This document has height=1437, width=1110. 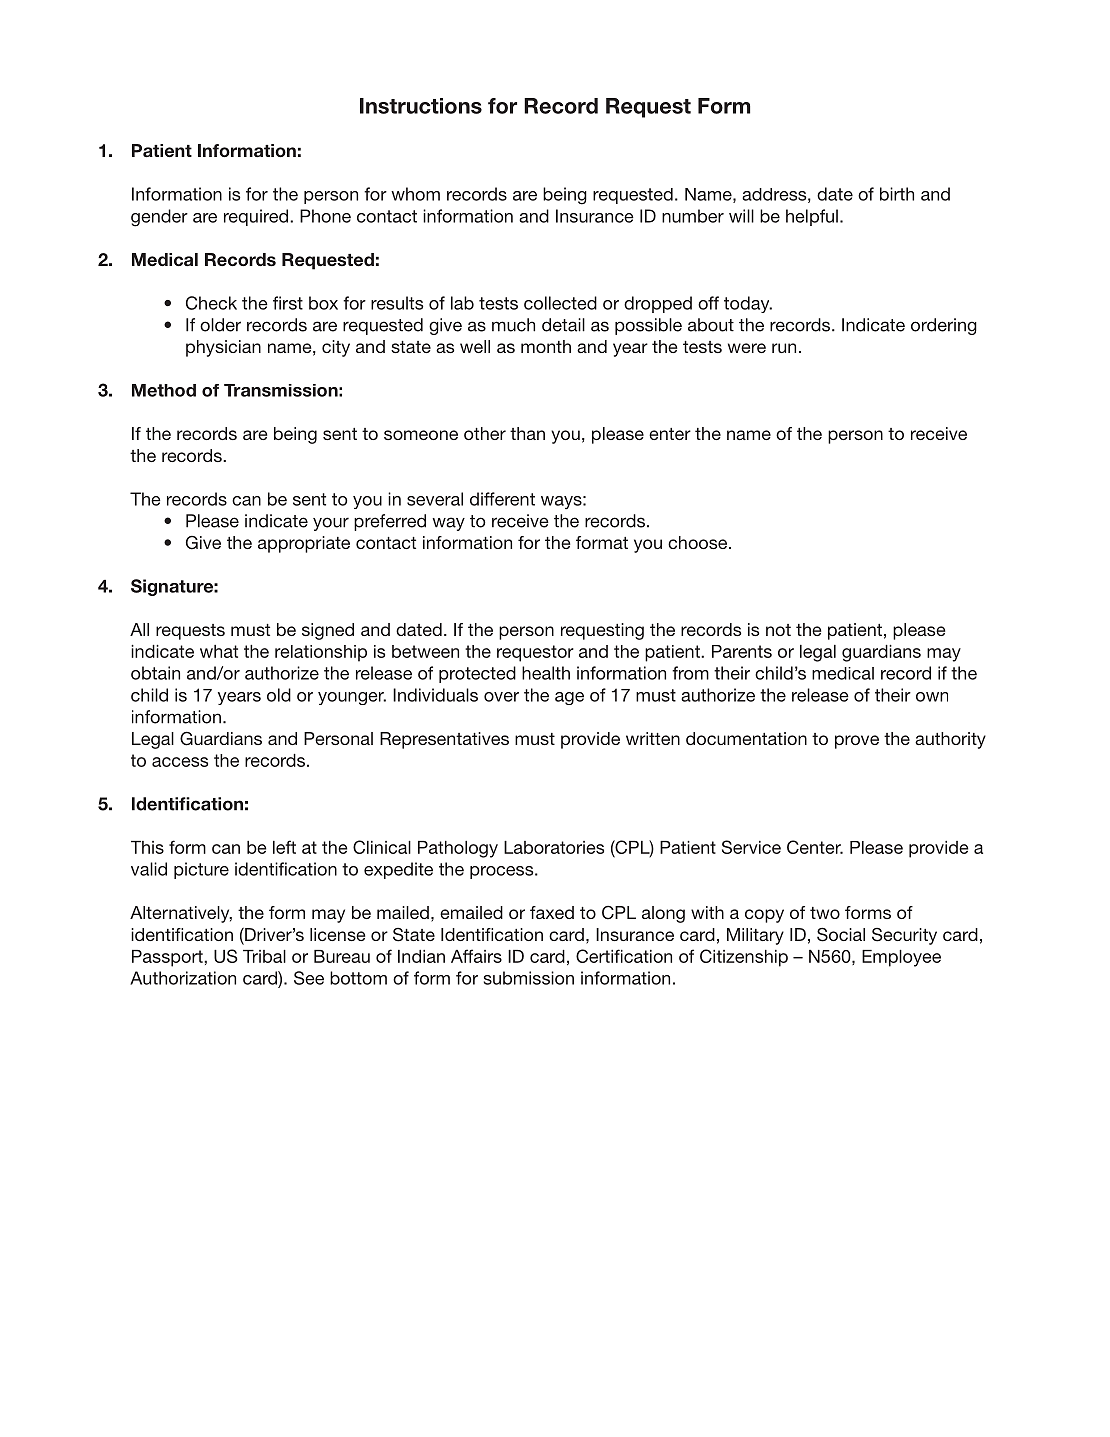 I want to click on Tribal, so click(x=264, y=956).
